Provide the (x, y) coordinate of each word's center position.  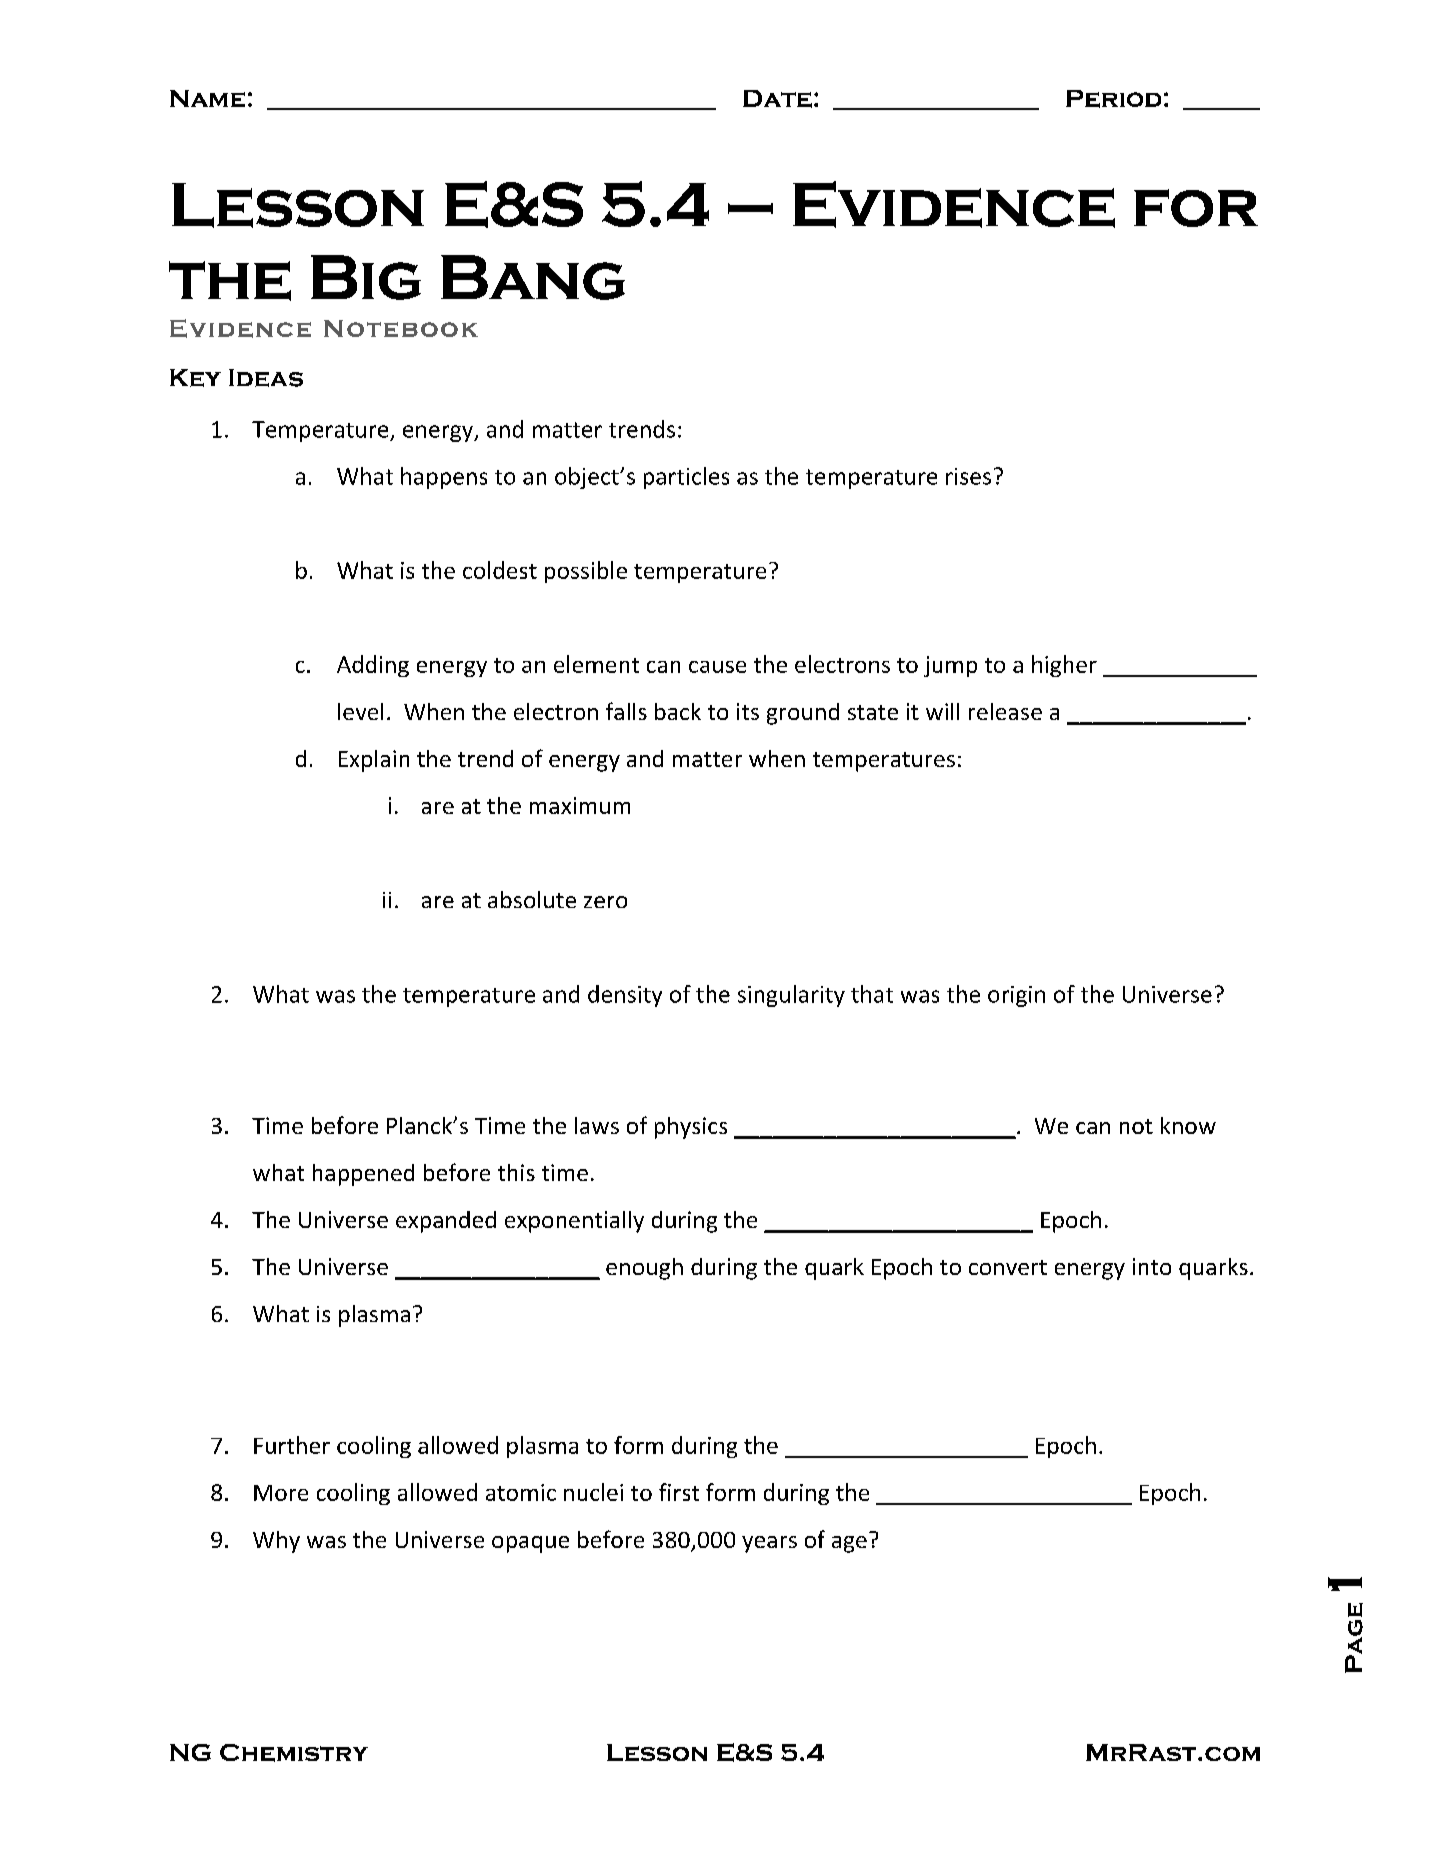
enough (644, 1269)
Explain (374, 761)
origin (1016, 996)
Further (292, 1445)
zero (605, 902)
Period (1113, 99)
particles (686, 478)
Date (777, 99)
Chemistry (294, 1753)
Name (207, 98)
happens (444, 478)
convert (1008, 1267)
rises (968, 476)
